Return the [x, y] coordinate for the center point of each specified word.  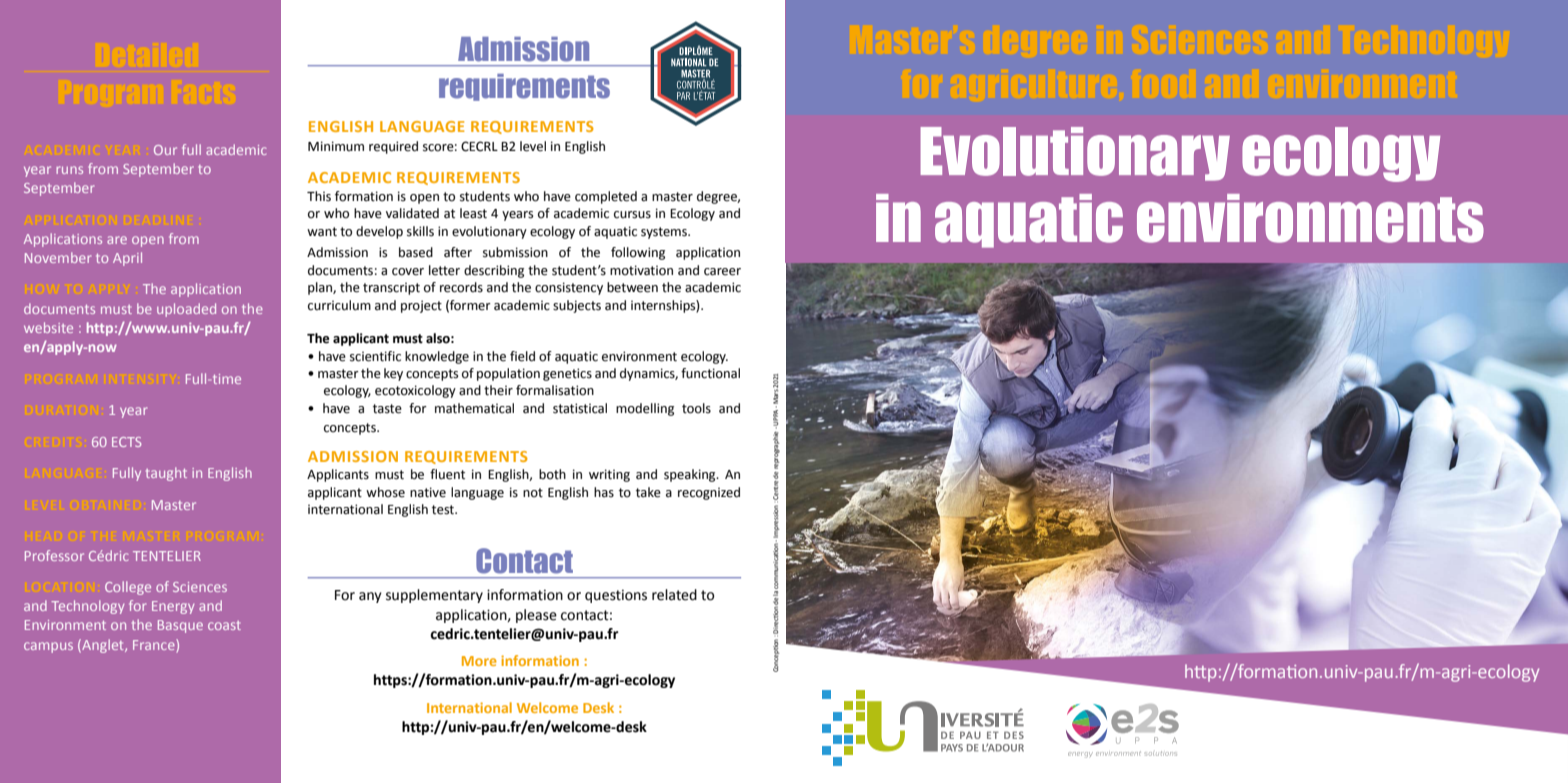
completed [606, 197]
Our [165, 150]
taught [166, 474]
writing [609, 475]
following [638, 253]
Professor [54, 555]
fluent [447, 474]
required [393, 147]
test [444, 510]
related [674, 595]
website [48, 327]
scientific [375, 356]
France [155, 644]
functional [710, 373]
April [127, 259]
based [416, 252]
